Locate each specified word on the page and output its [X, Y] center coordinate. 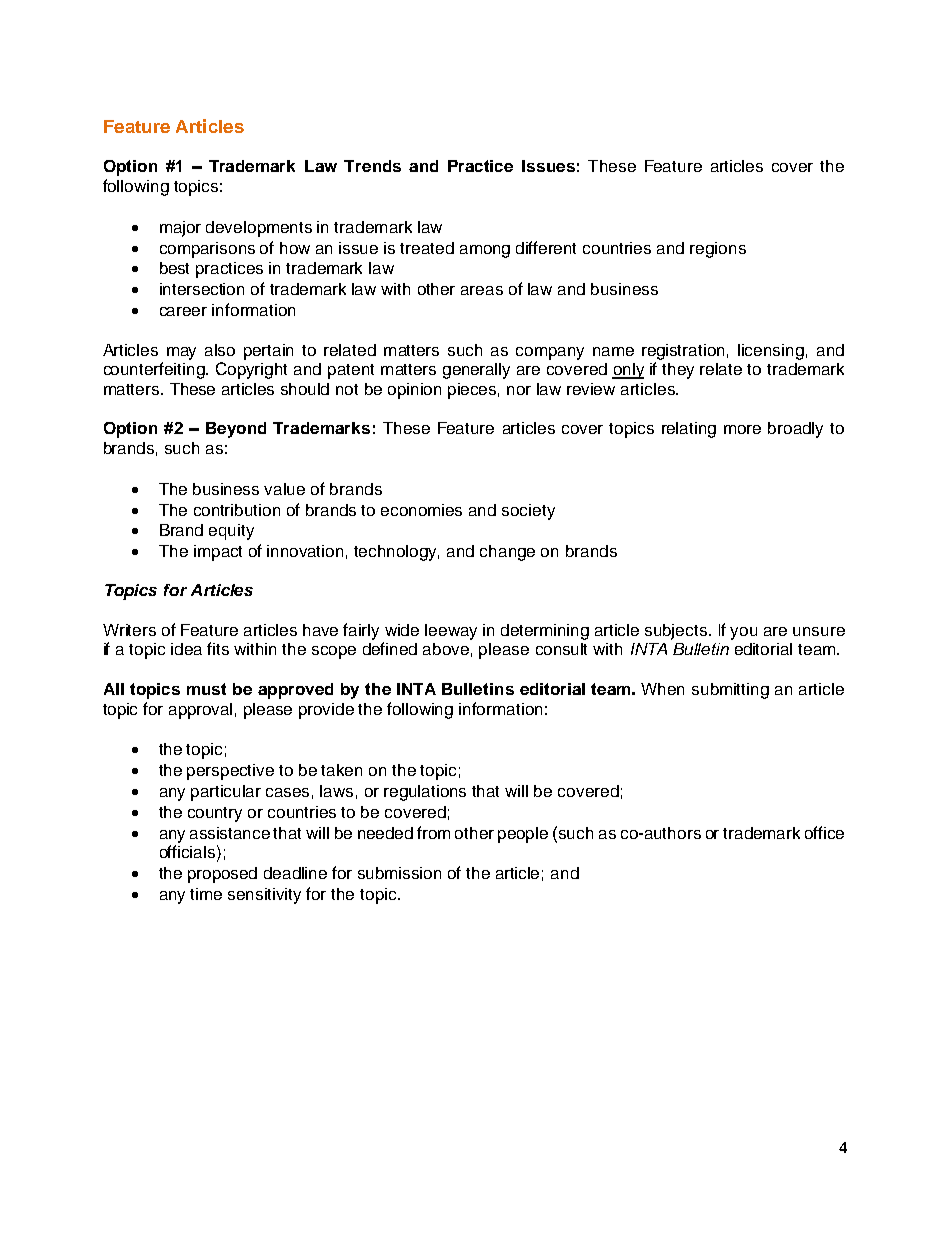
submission [399, 873]
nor [519, 390]
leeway [451, 632]
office [824, 832]
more [742, 429]
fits [218, 648]
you [743, 633]
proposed [222, 875]
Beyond [236, 430]
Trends [372, 166]
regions [718, 250]
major [180, 229]
